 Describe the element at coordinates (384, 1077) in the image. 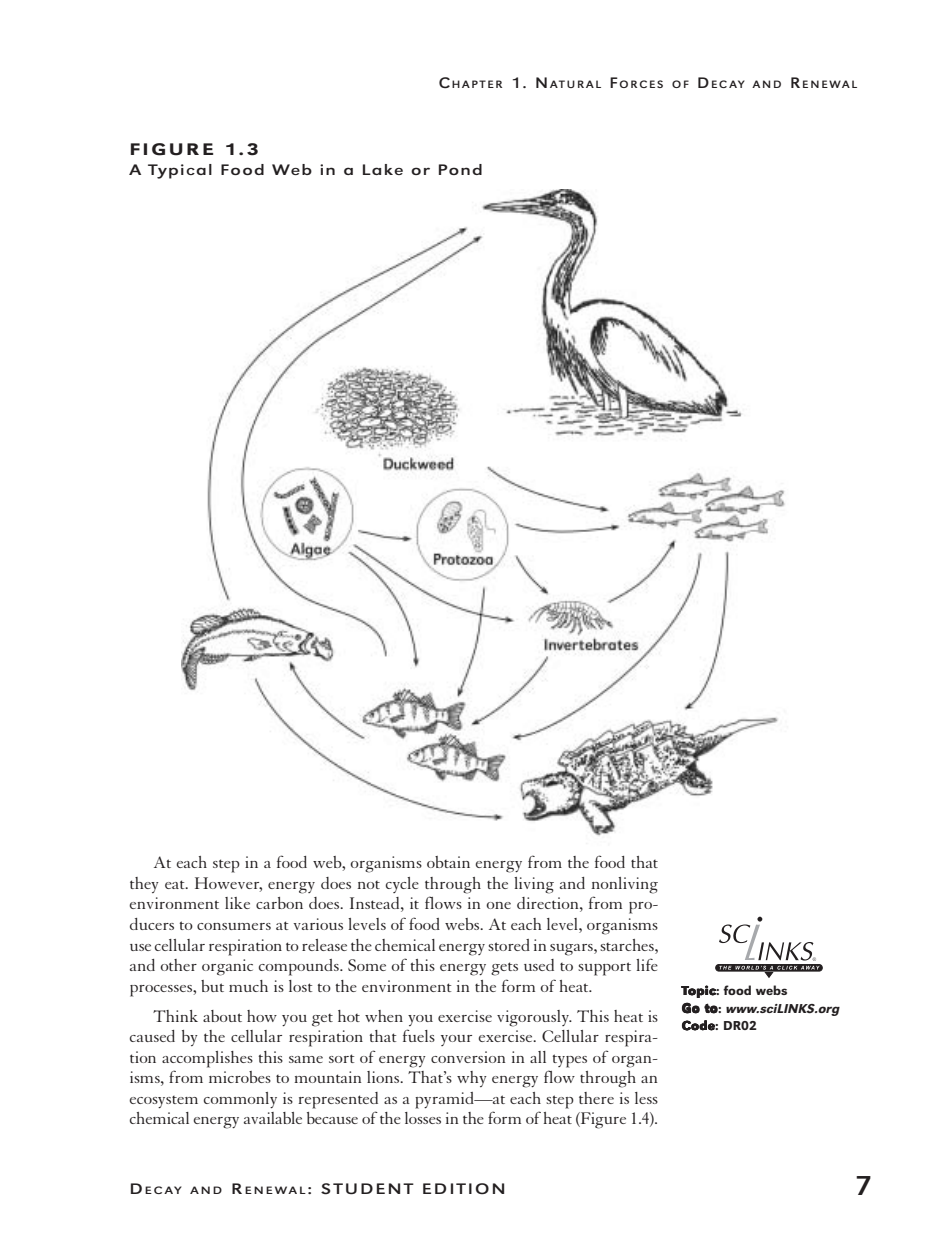

I see `lions` at that location.
